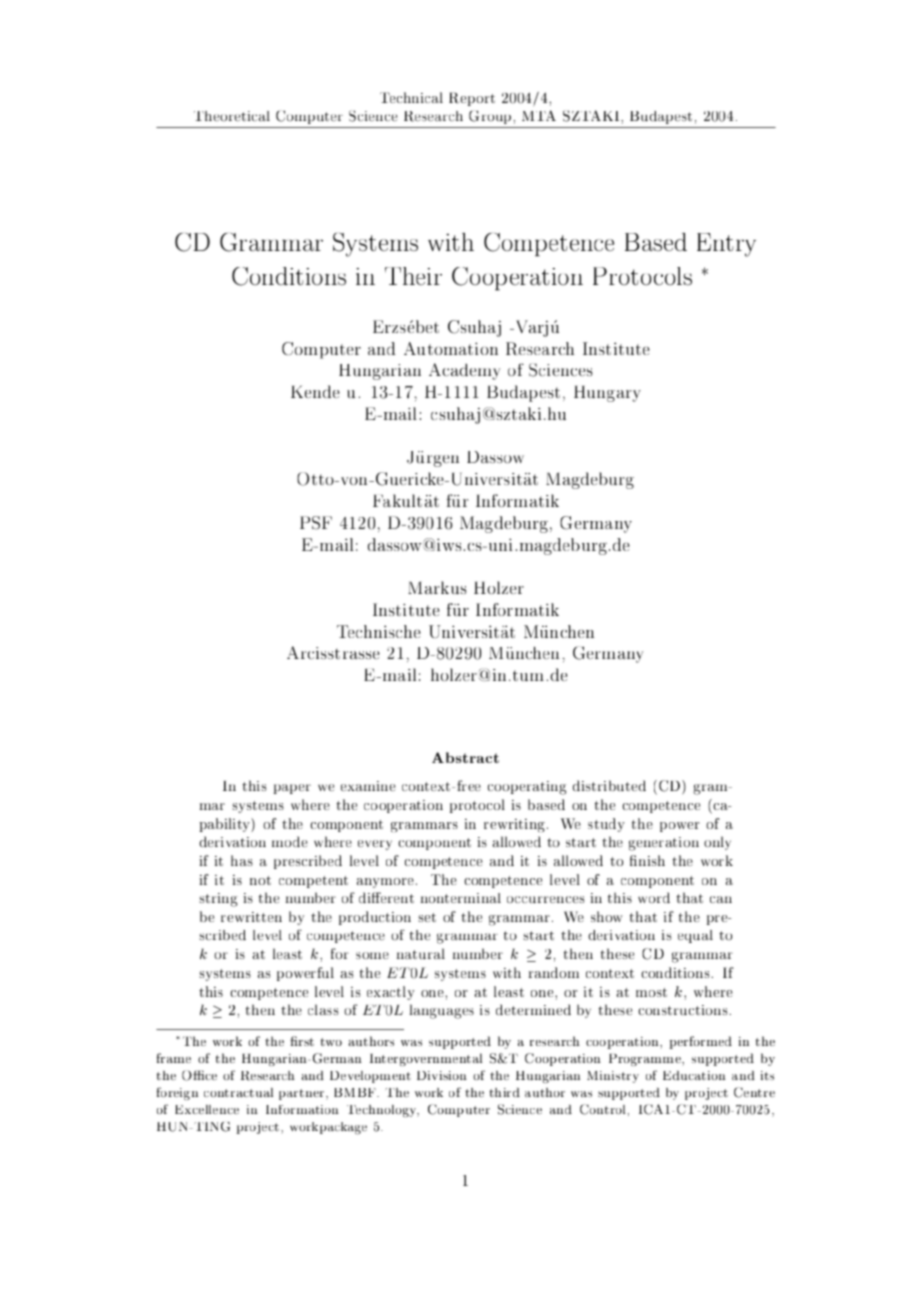  I want to click on only, so click(717, 843).
